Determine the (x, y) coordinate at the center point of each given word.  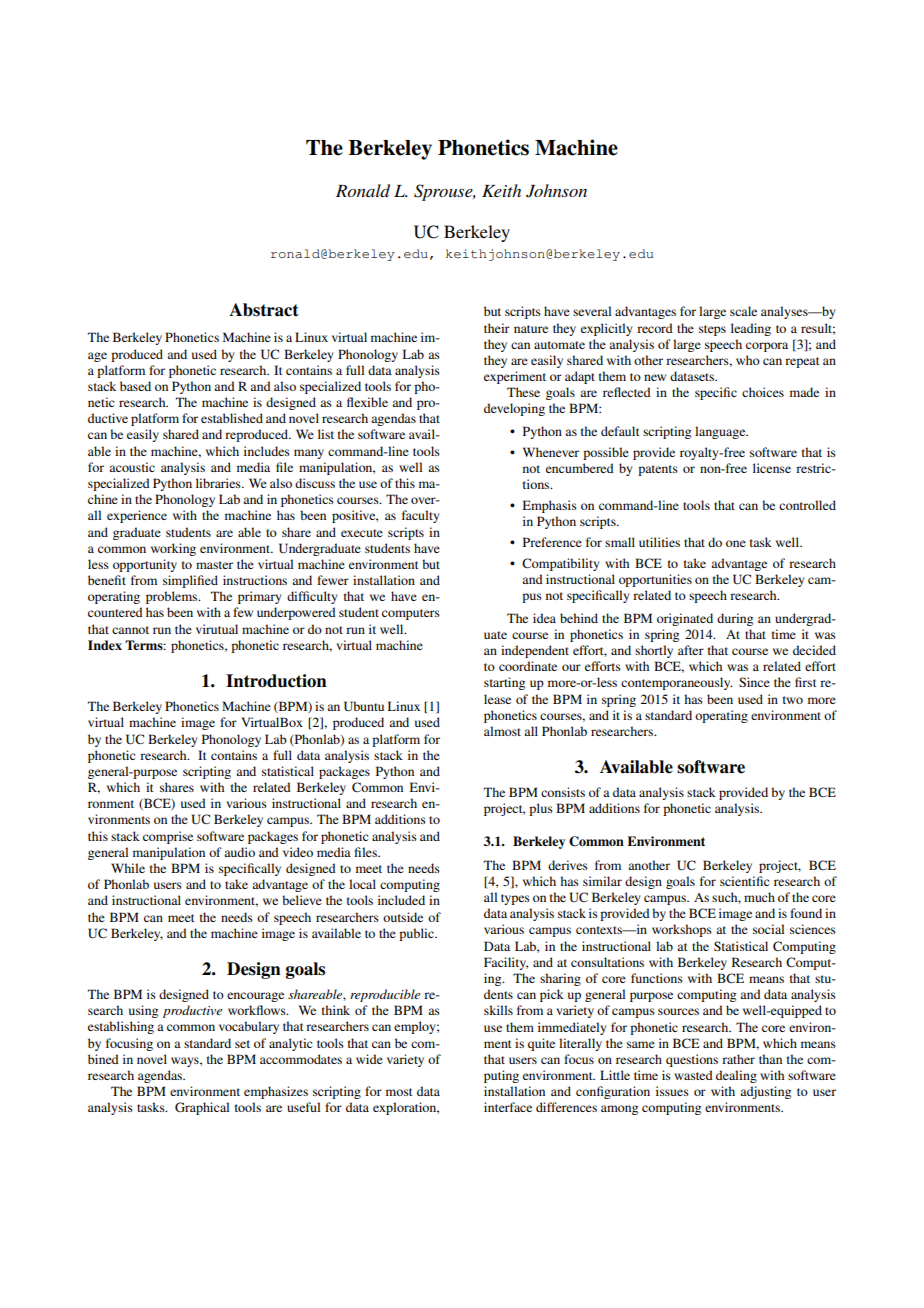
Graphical (202, 1108)
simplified (190, 581)
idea (544, 618)
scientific (744, 881)
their (497, 328)
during (735, 619)
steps (712, 330)
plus (541, 809)
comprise (168, 837)
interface (508, 1107)
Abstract (264, 310)
